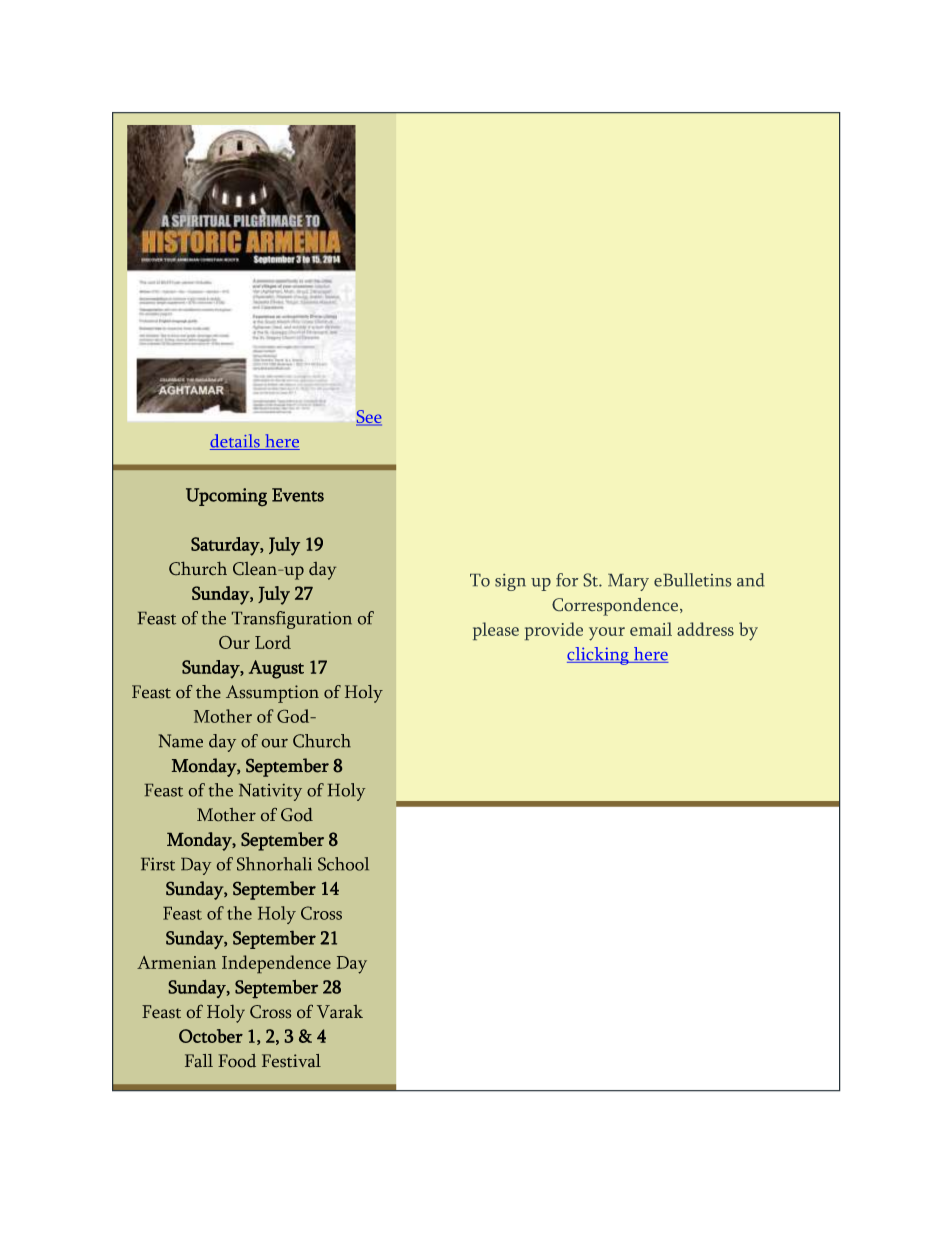 The width and height of the screenshot is (952, 1233). What do you see at coordinates (236, 442) in the screenshot?
I see `details` at bounding box center [236, 442].
